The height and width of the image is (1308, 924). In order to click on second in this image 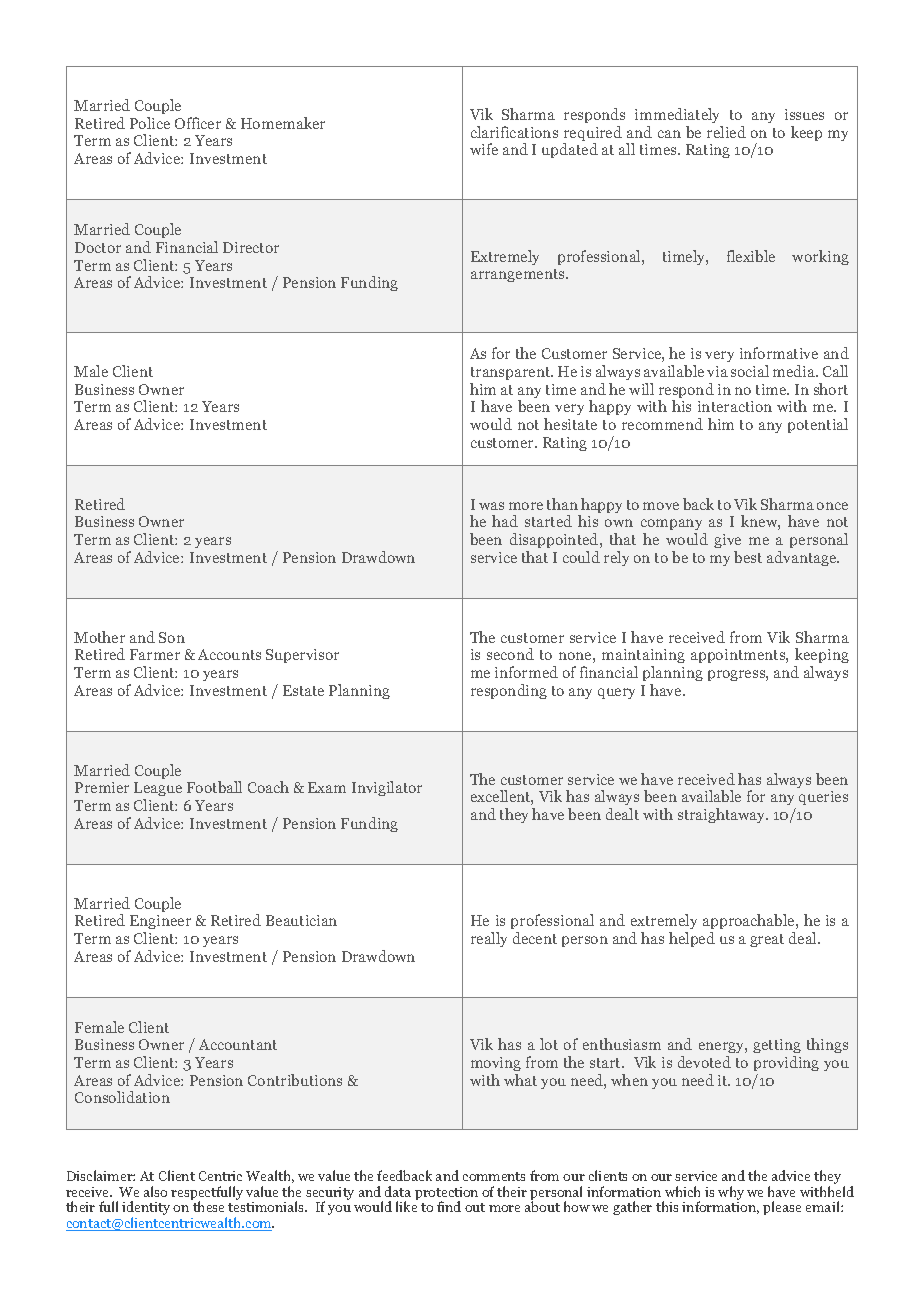, I will do `click(510, 654)`.
